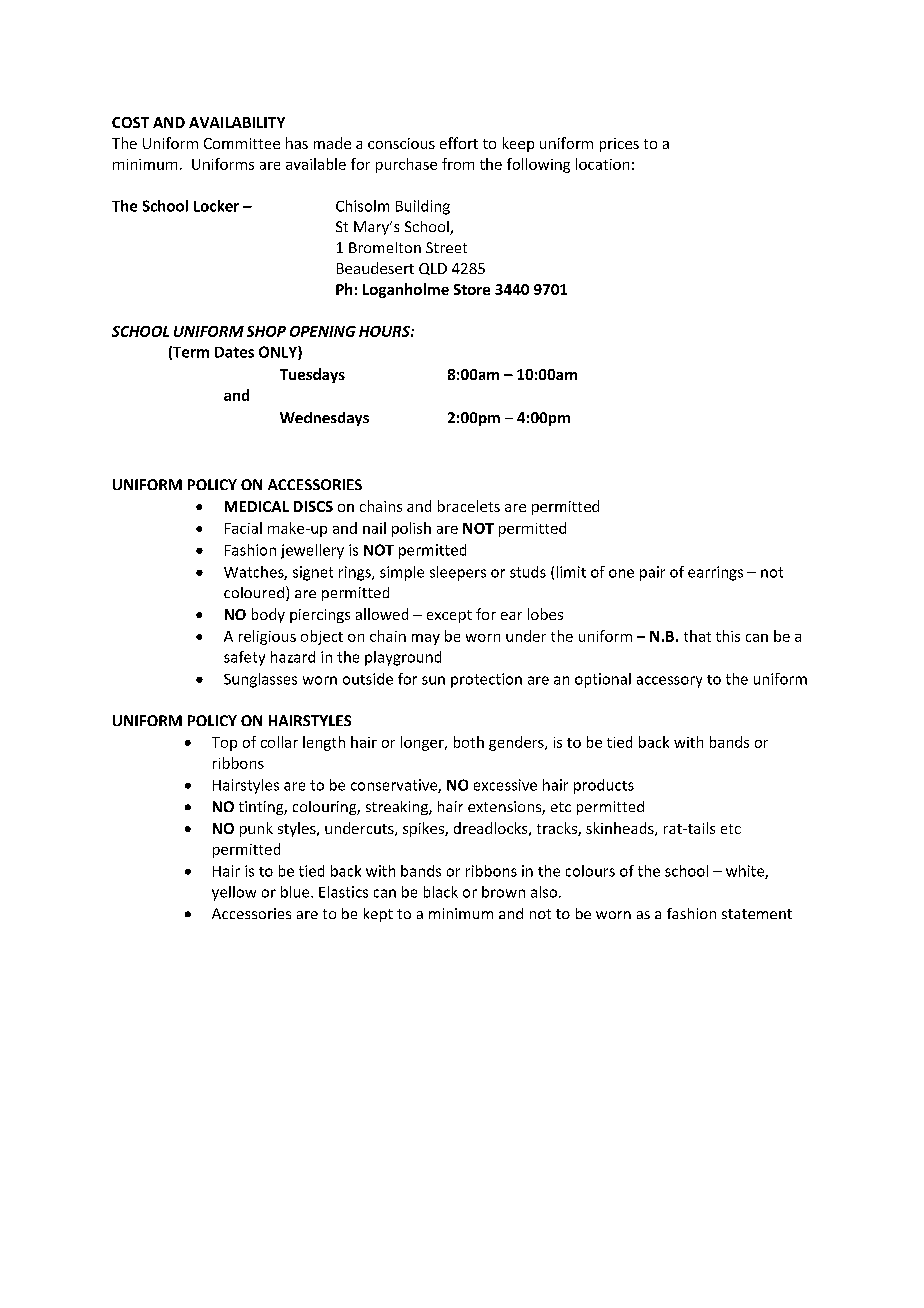 This document has height=1308, width=924. Describe the element at coordinates (652, 573) in the document. I see `pair` at that location.
